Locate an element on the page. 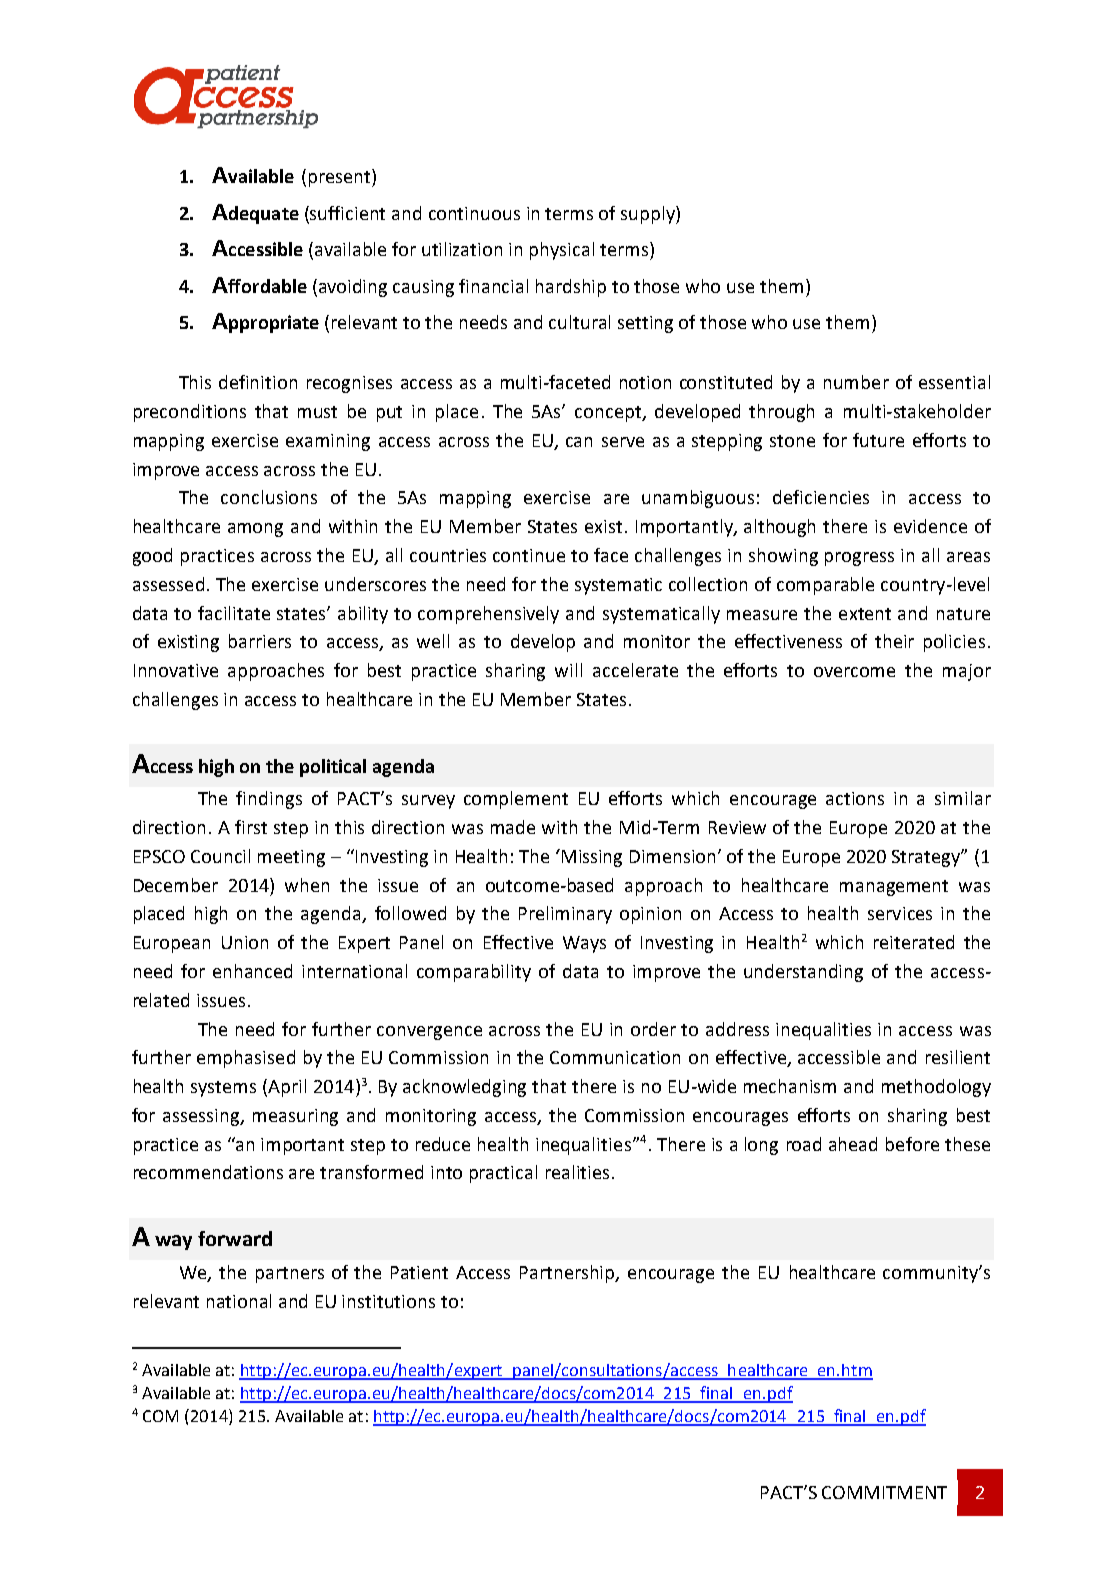  actions is located at coordinates (855, 798).
